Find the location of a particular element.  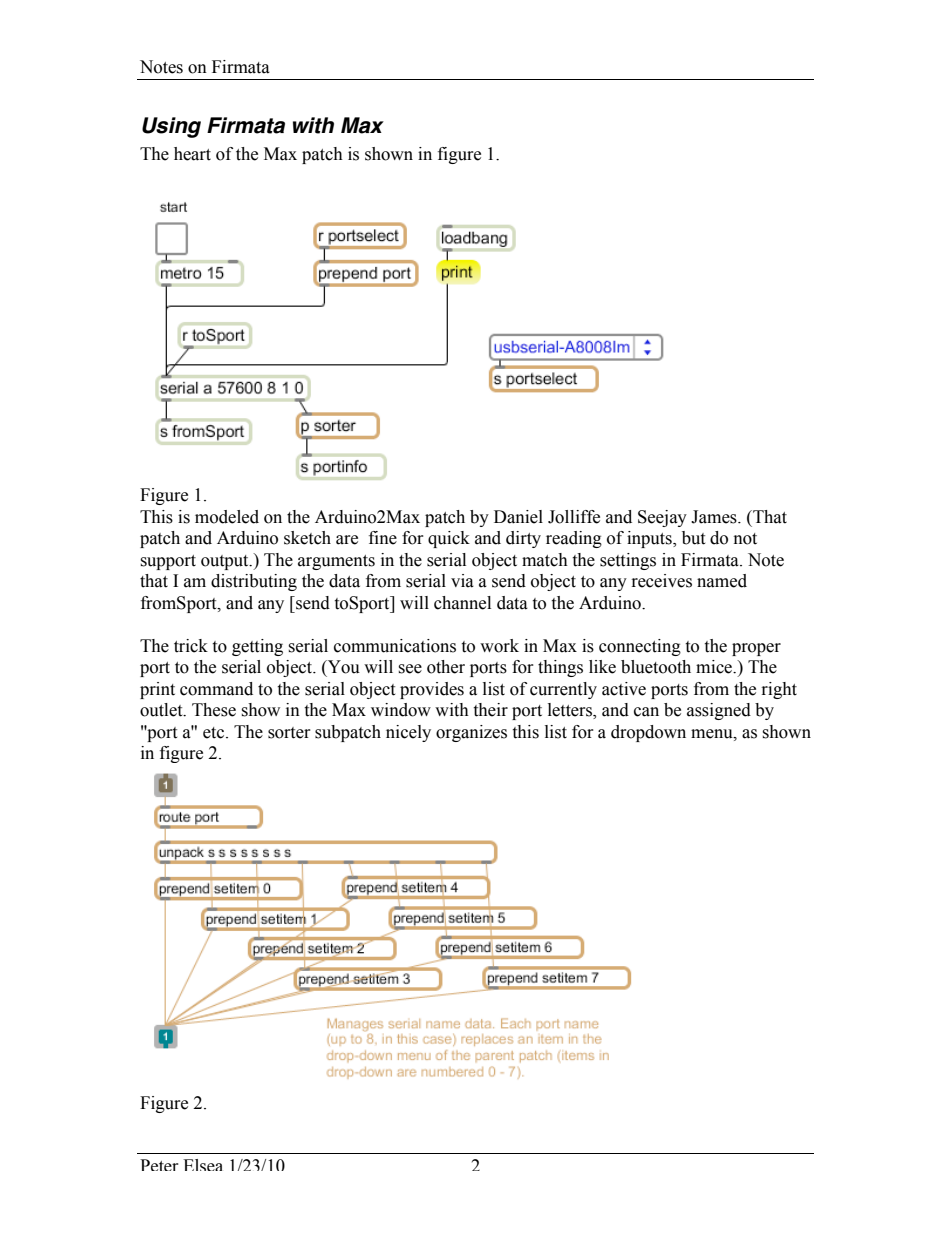

James is located at coordinates (715, 517).
